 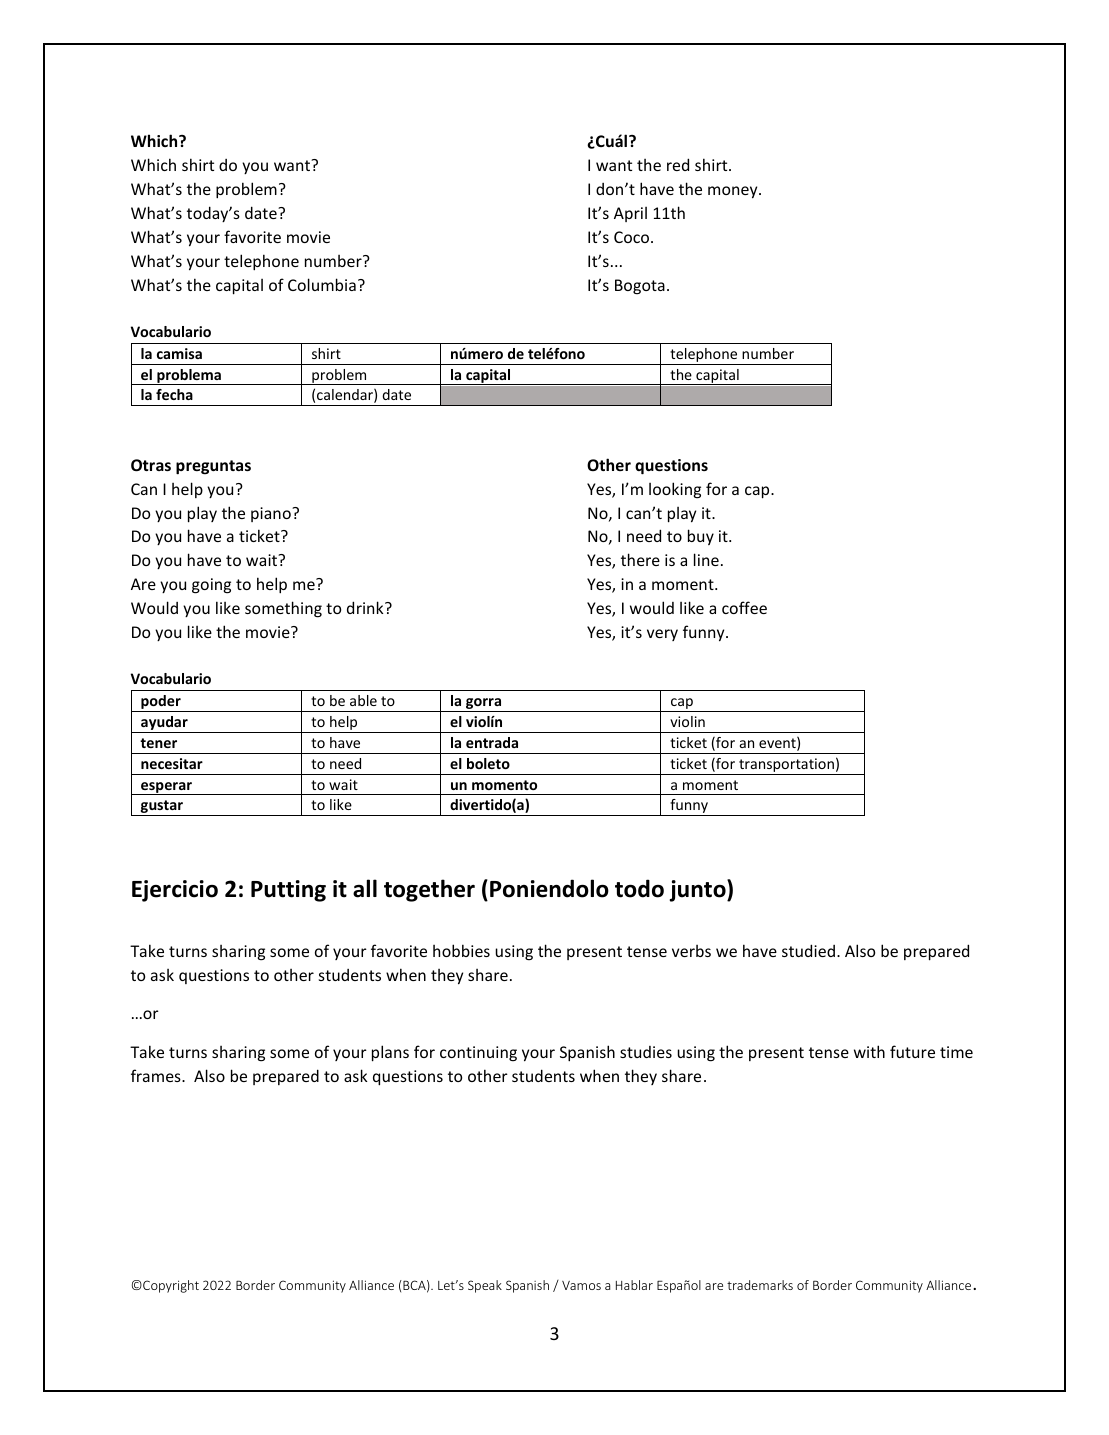 What do you see at coordinates (288, 891) in the screenshot?
I see `Putting` at bounding box center [288, 891].
